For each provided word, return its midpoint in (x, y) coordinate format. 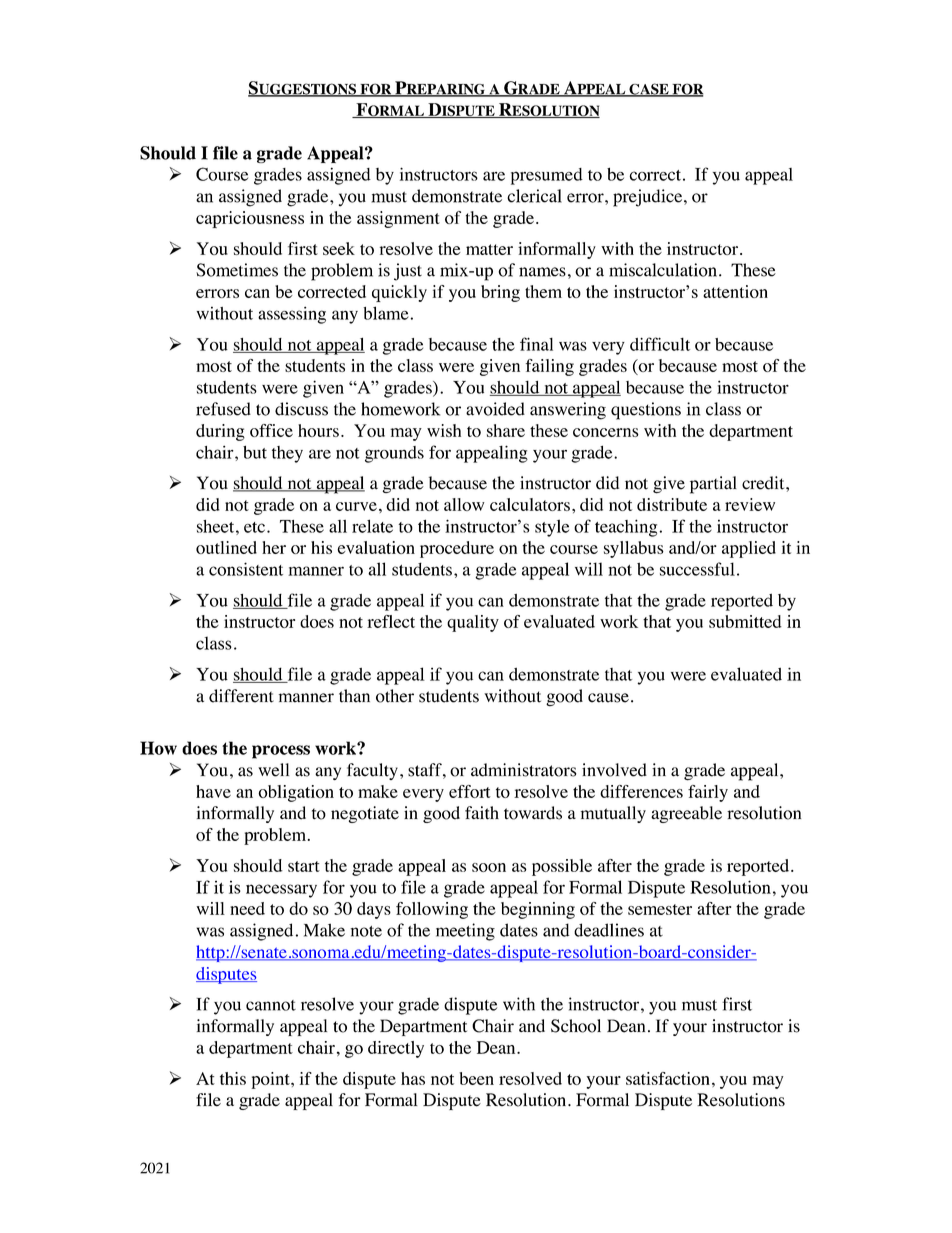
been (476, 1078)
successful (697, 569)
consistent (246, 569)
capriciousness (250, 219)
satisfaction (668, 1078)
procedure (457, 549)
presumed (547, 176)
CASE (649, 90)
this (233, 1078)
